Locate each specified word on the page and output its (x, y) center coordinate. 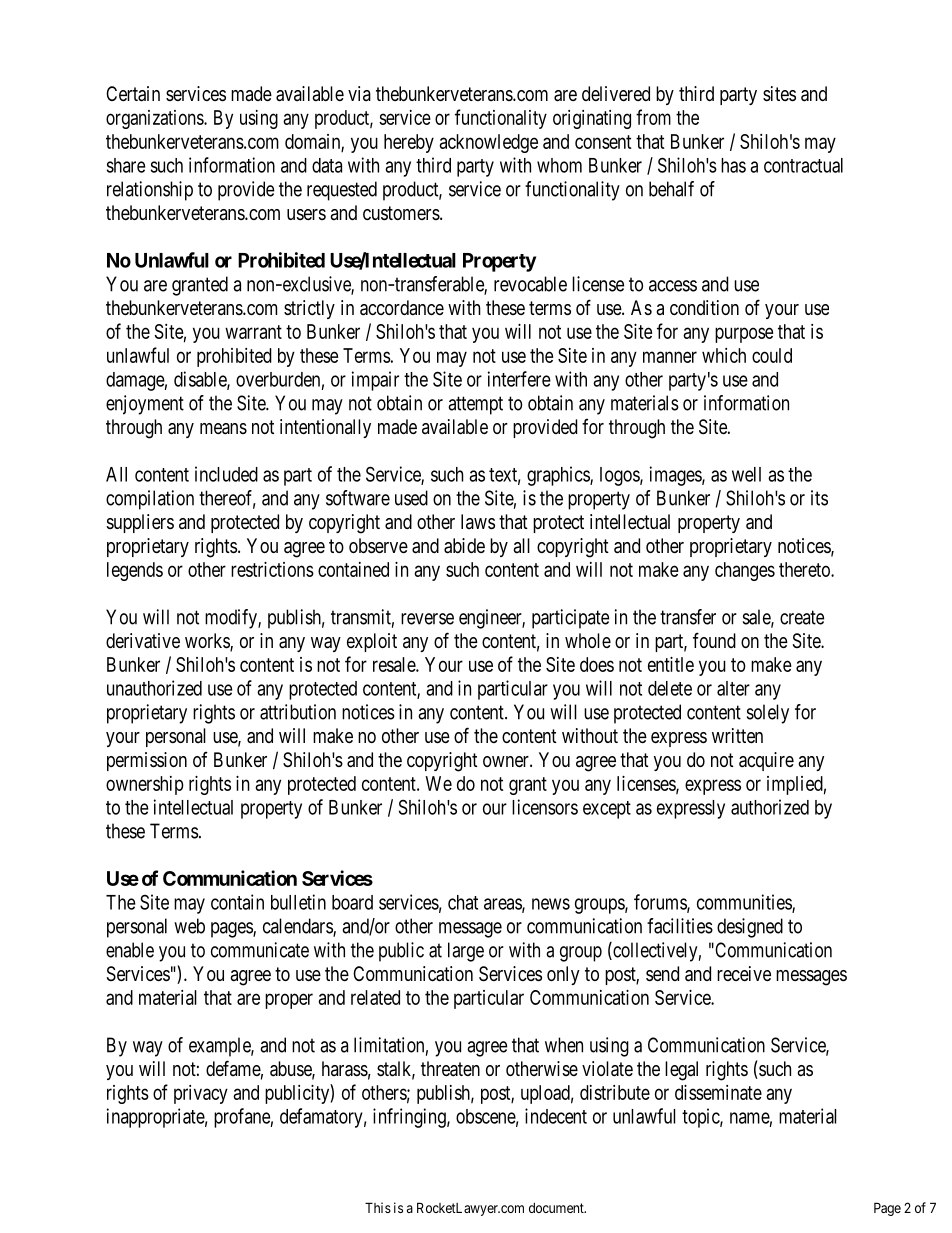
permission (147, 761)
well (746, 474)
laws (478, 522)
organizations (155, 119)
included (226, 474)
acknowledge (488, 143)
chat (463, 902)
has (733, 165)
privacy (201, 1094)
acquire (766, 761)
